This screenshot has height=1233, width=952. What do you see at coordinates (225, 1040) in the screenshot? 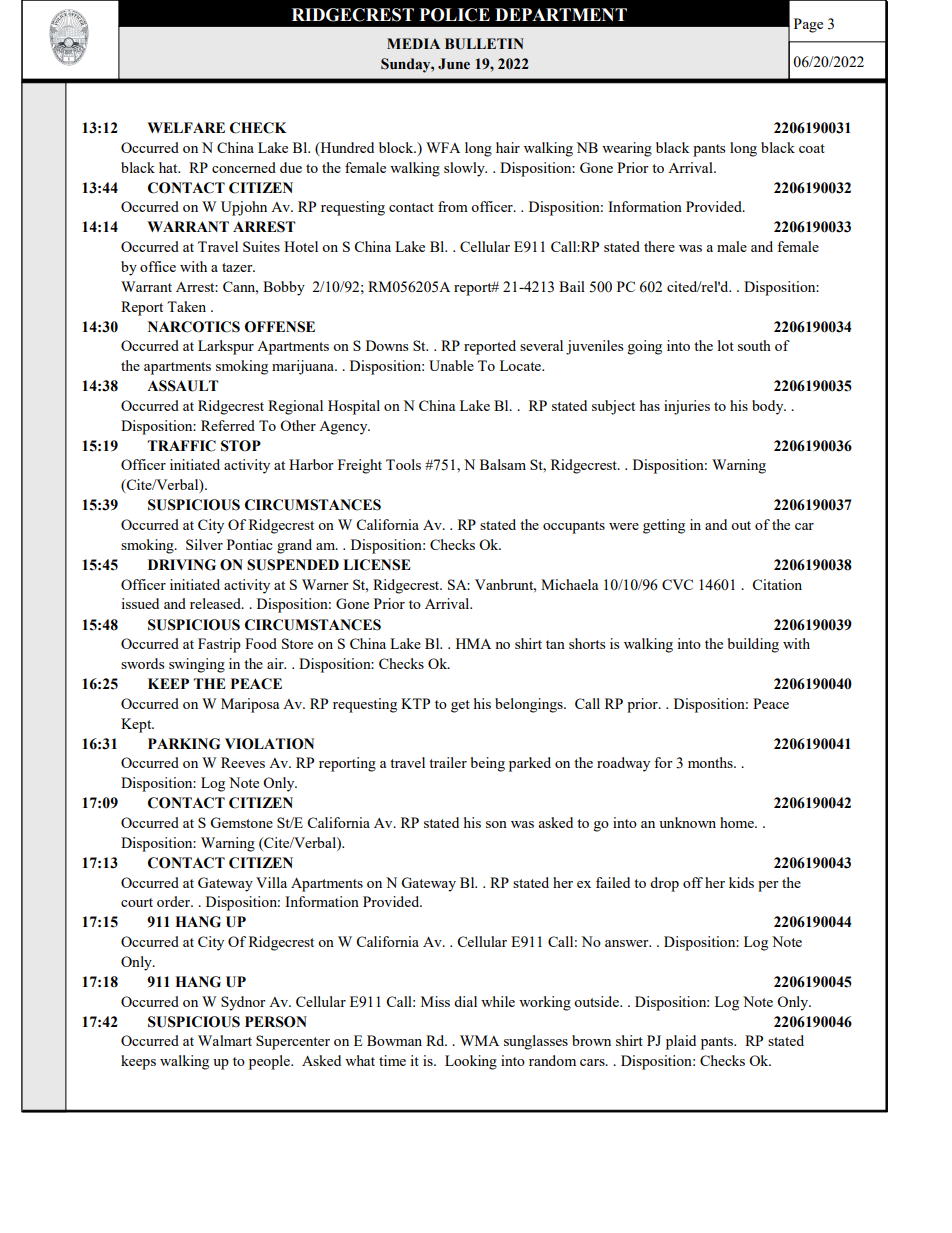
I see `Walmart` at bounding box center [225, 1040].
